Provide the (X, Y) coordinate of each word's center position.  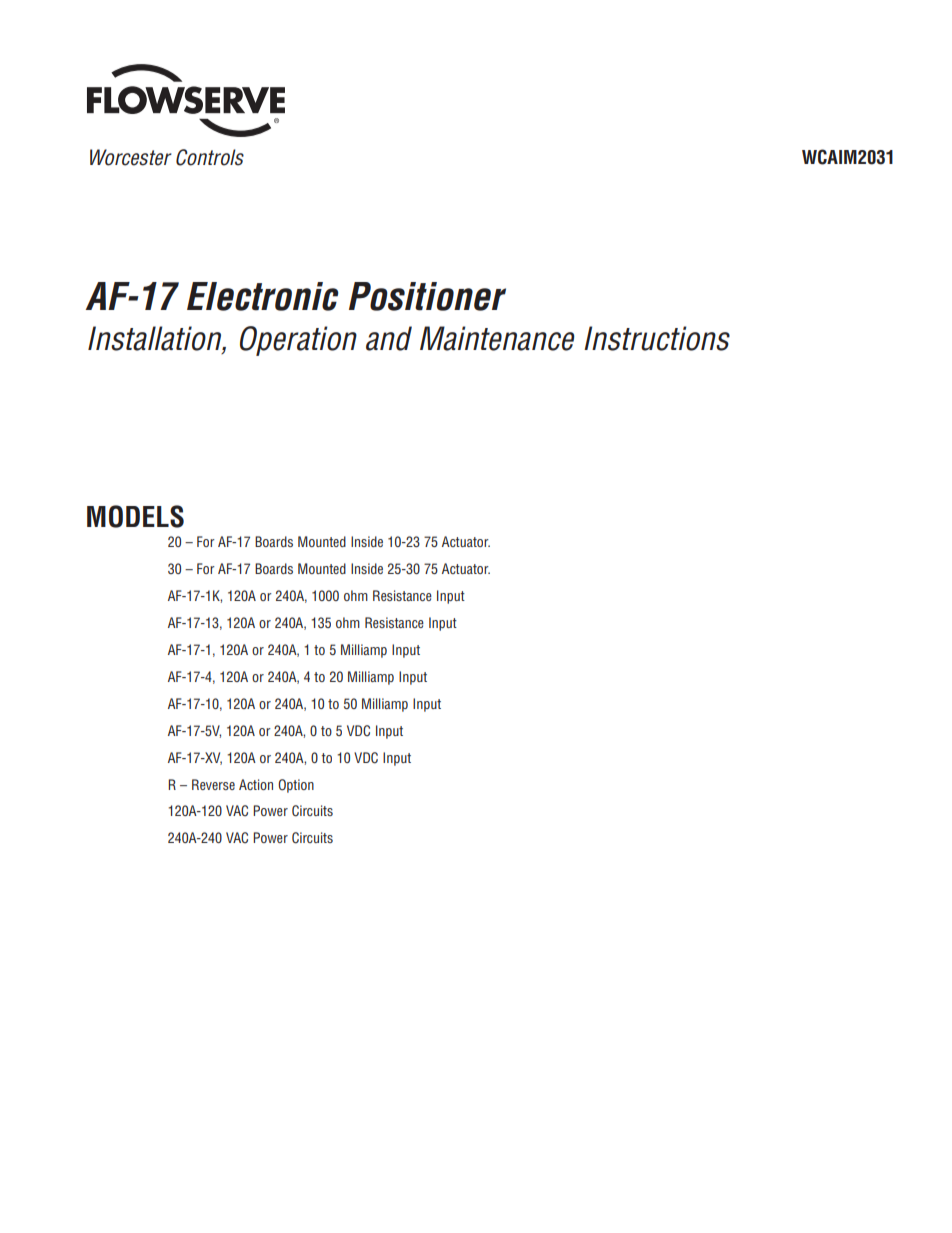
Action (256, 784)
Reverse (213, 784)
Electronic (262, 296)
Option (296, 786)
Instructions (657, 338)
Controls (210, 157)
